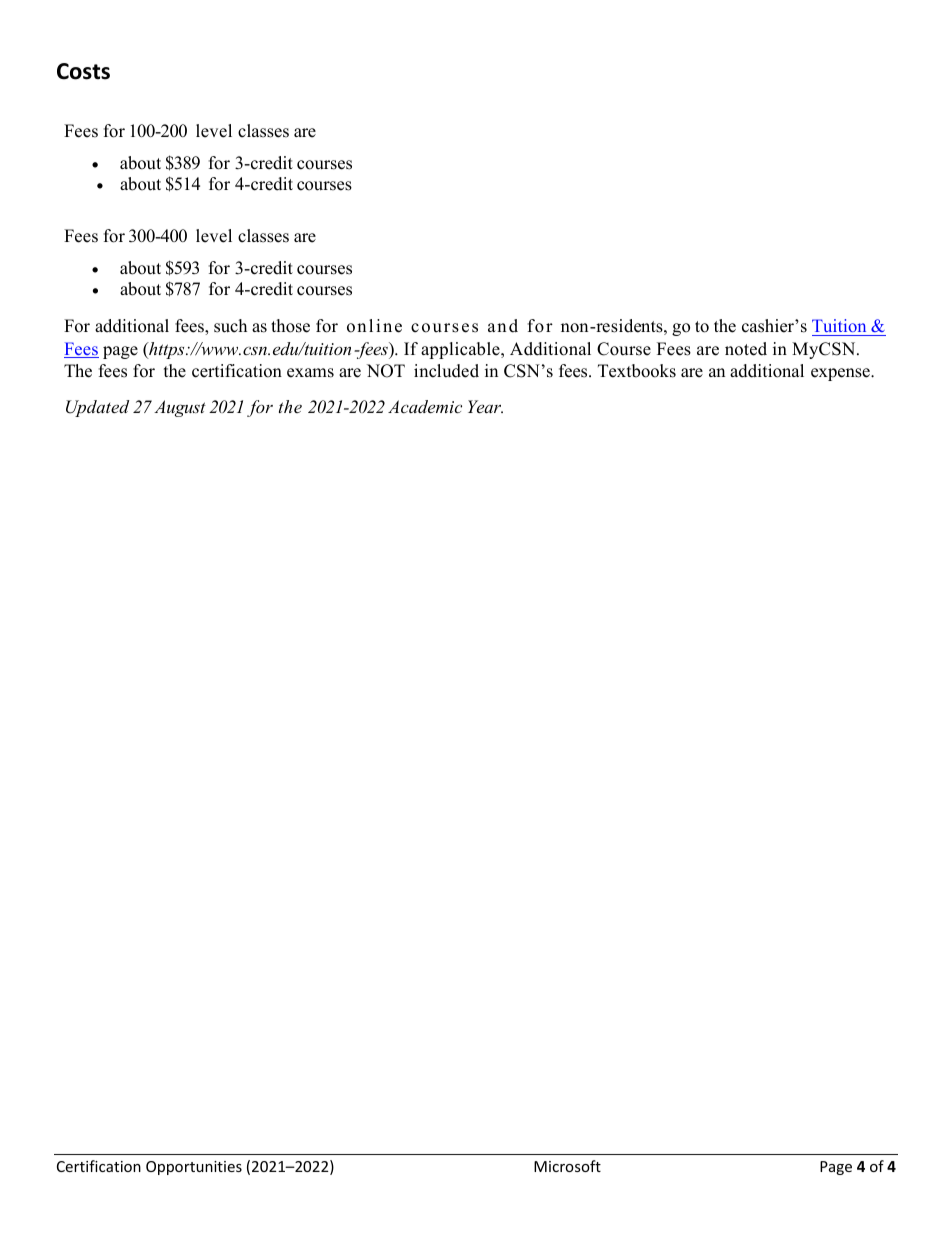 The image size is (952, 1233). Describe the element at coordinates (425, 406) in the screenshot. I see `Academic` at that location.
